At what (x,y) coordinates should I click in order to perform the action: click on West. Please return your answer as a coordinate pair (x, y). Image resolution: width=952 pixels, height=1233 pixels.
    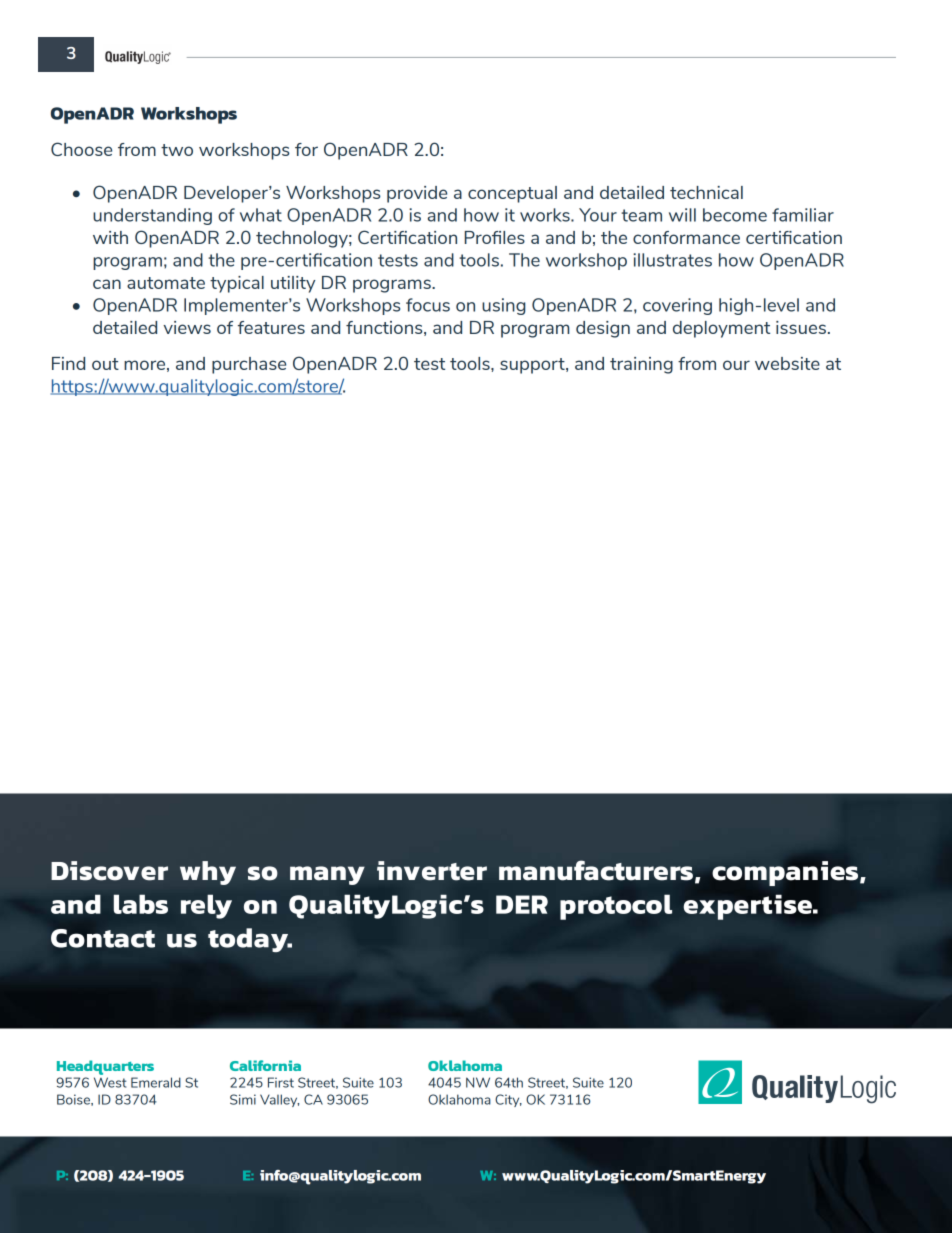
    Looking at the image, I should click on (110, 1082).
